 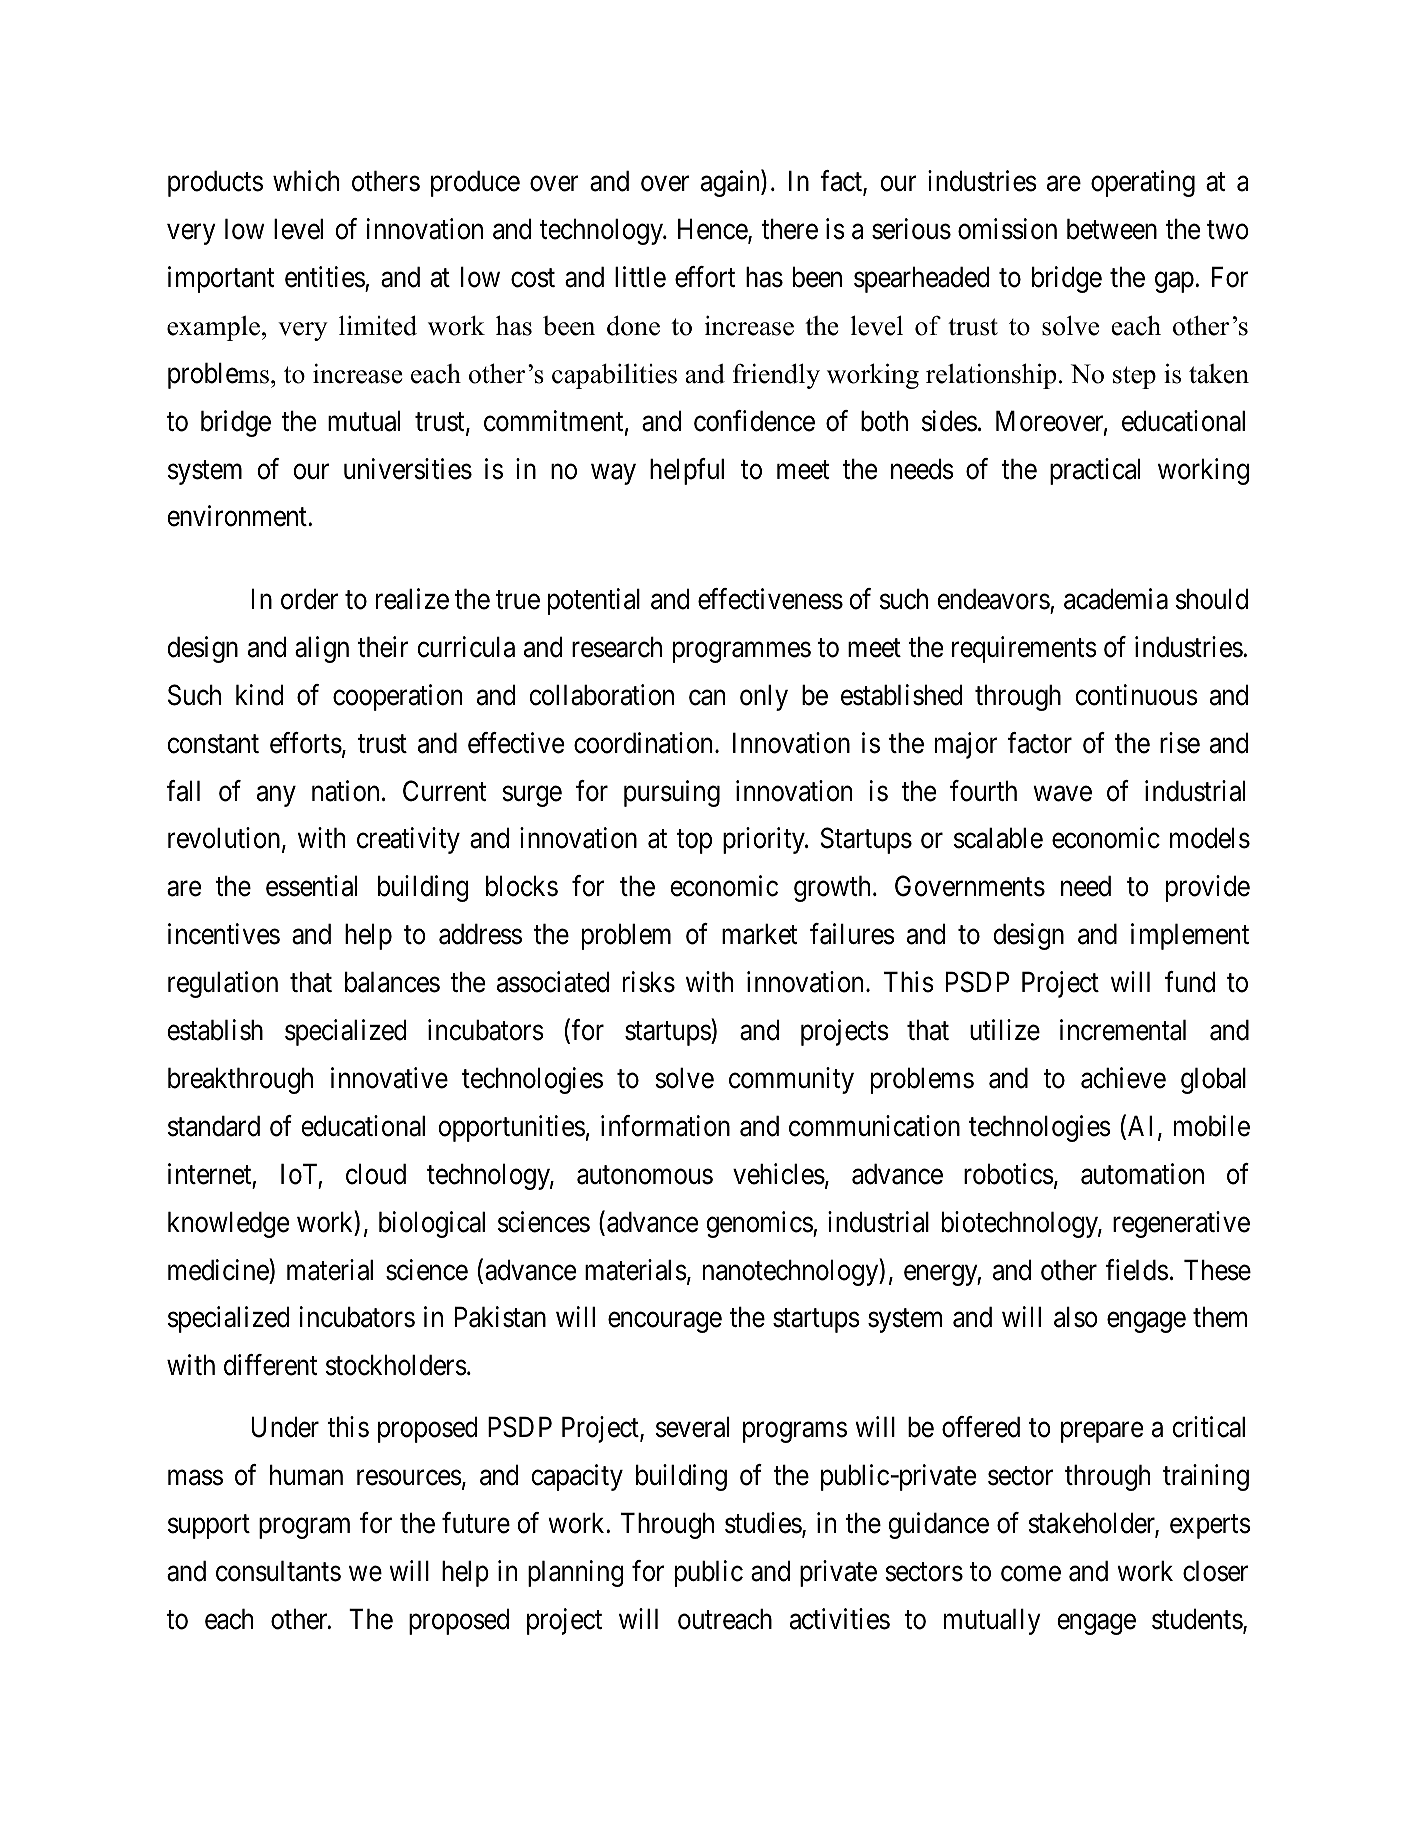 I want to click on between, so click(x=1112, y=229).
